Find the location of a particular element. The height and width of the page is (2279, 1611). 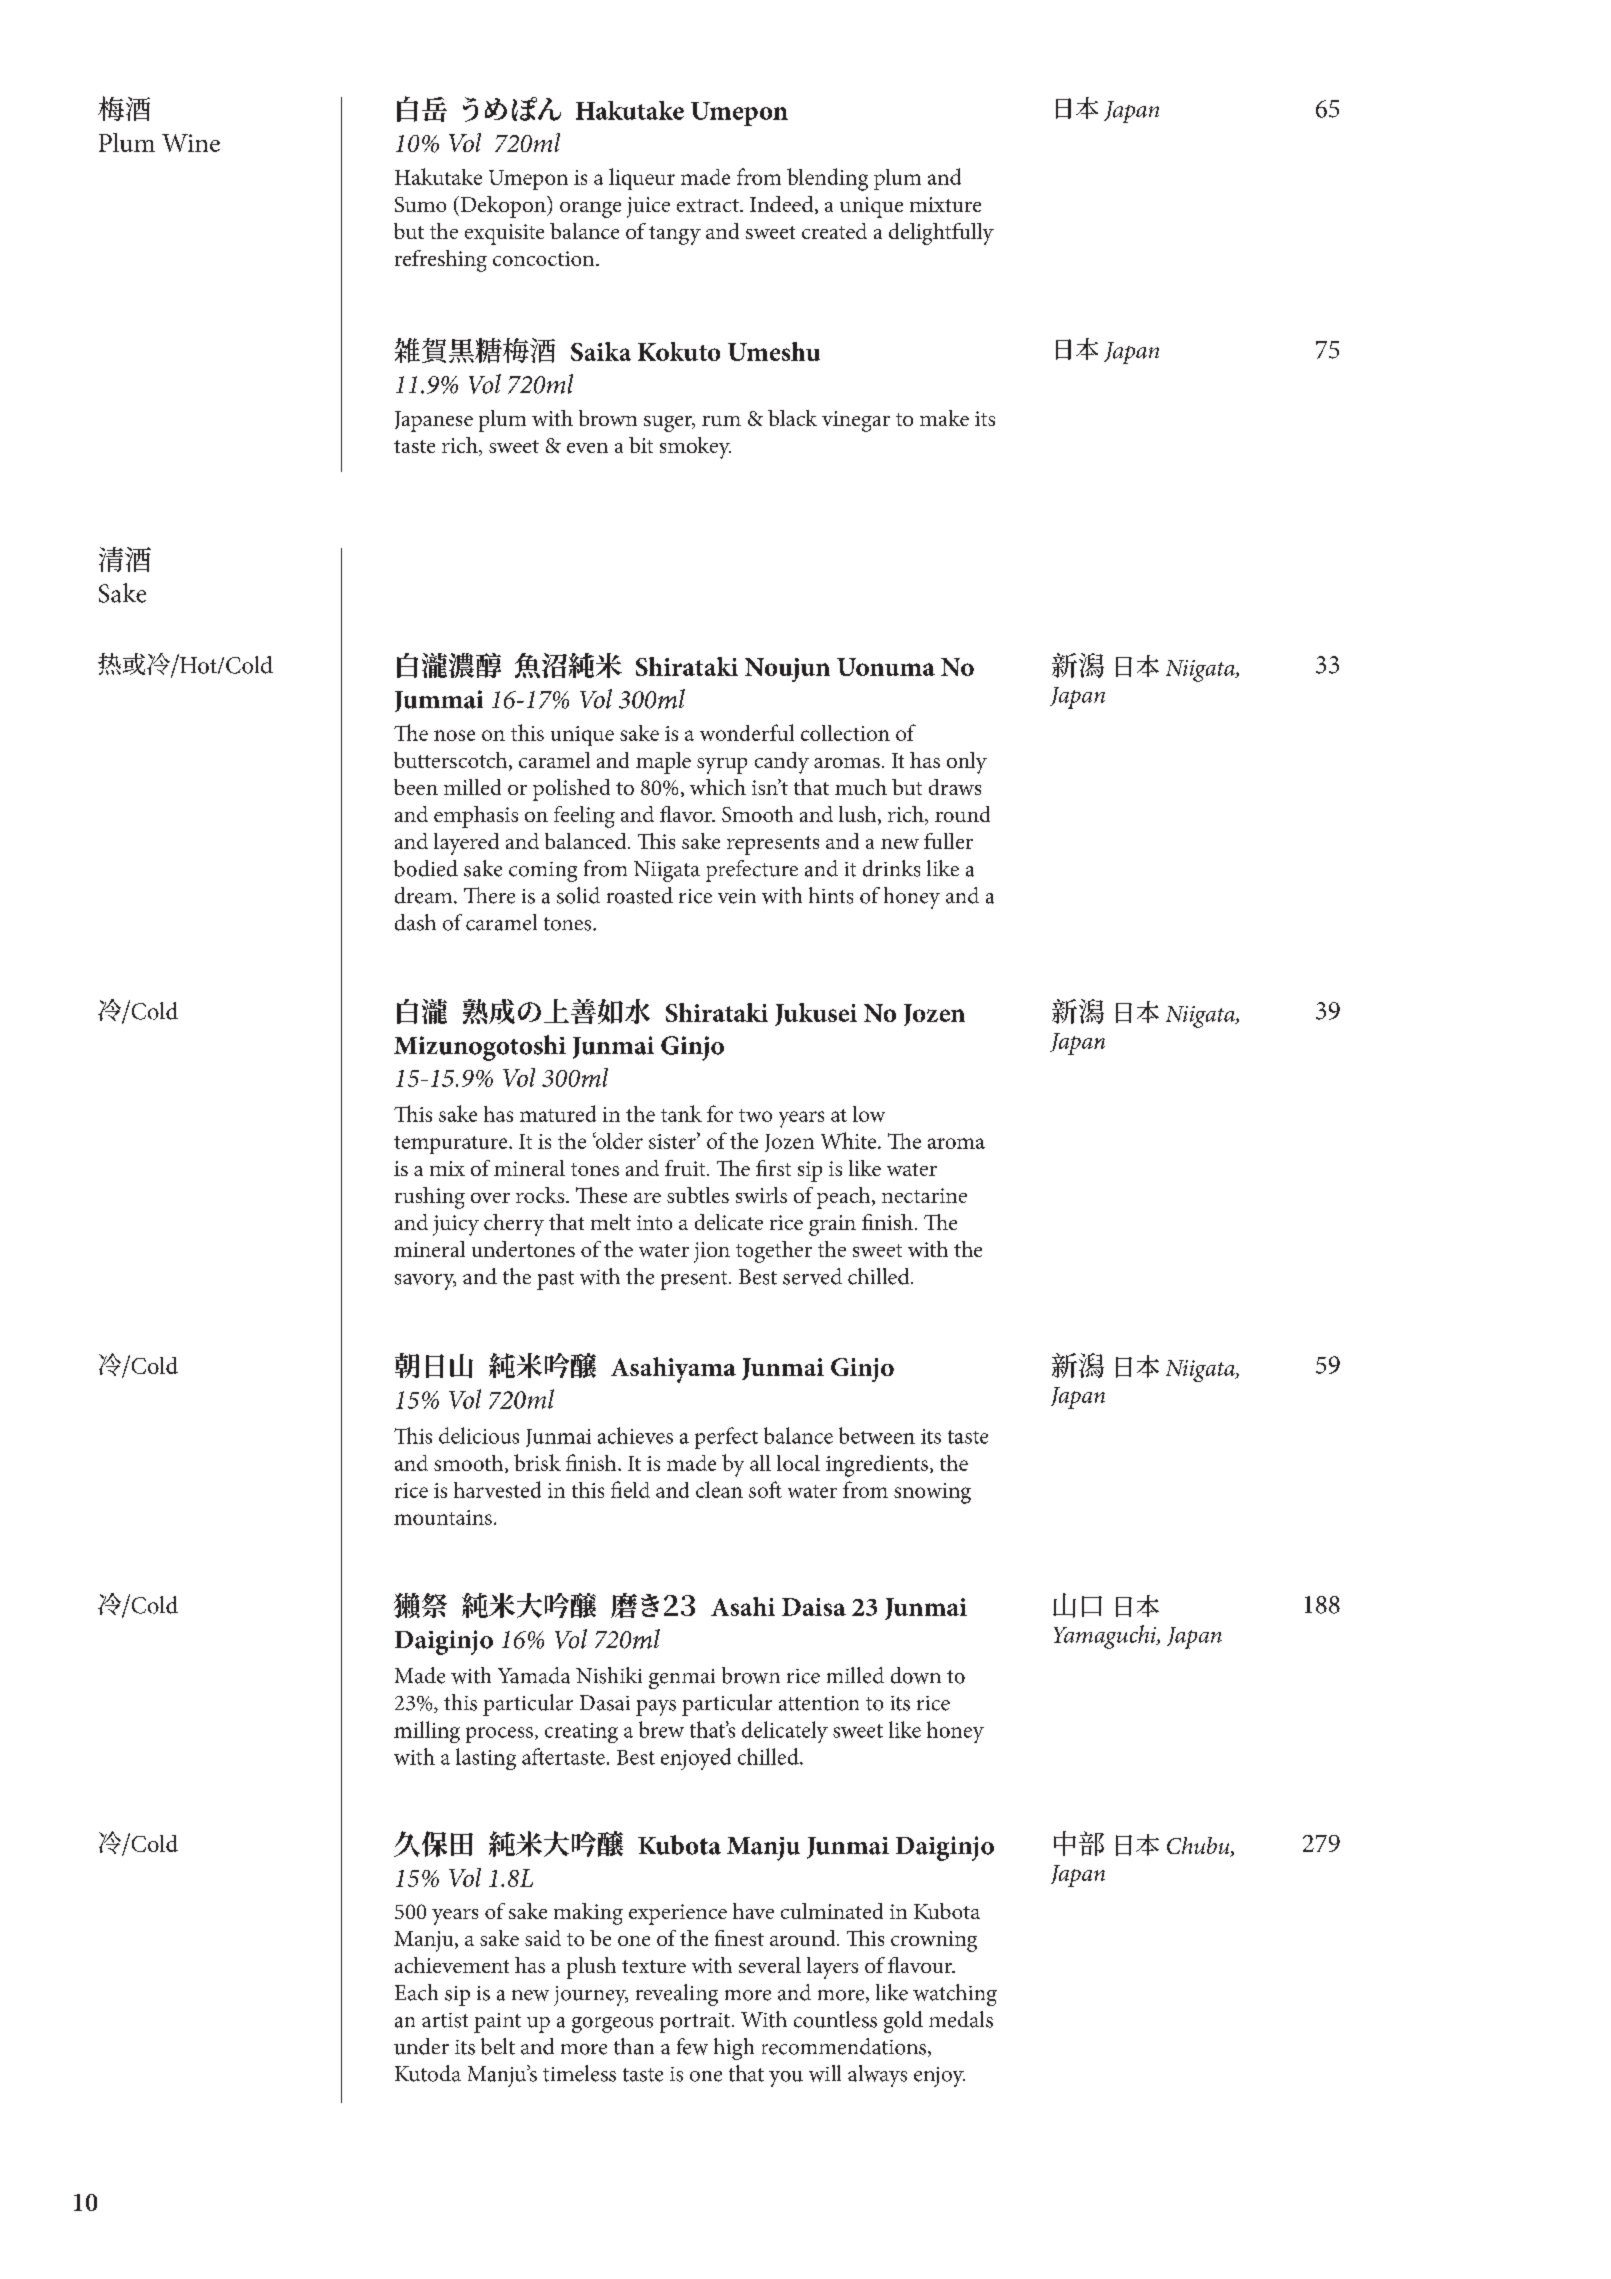

been is located at coordinates (416, 787).
